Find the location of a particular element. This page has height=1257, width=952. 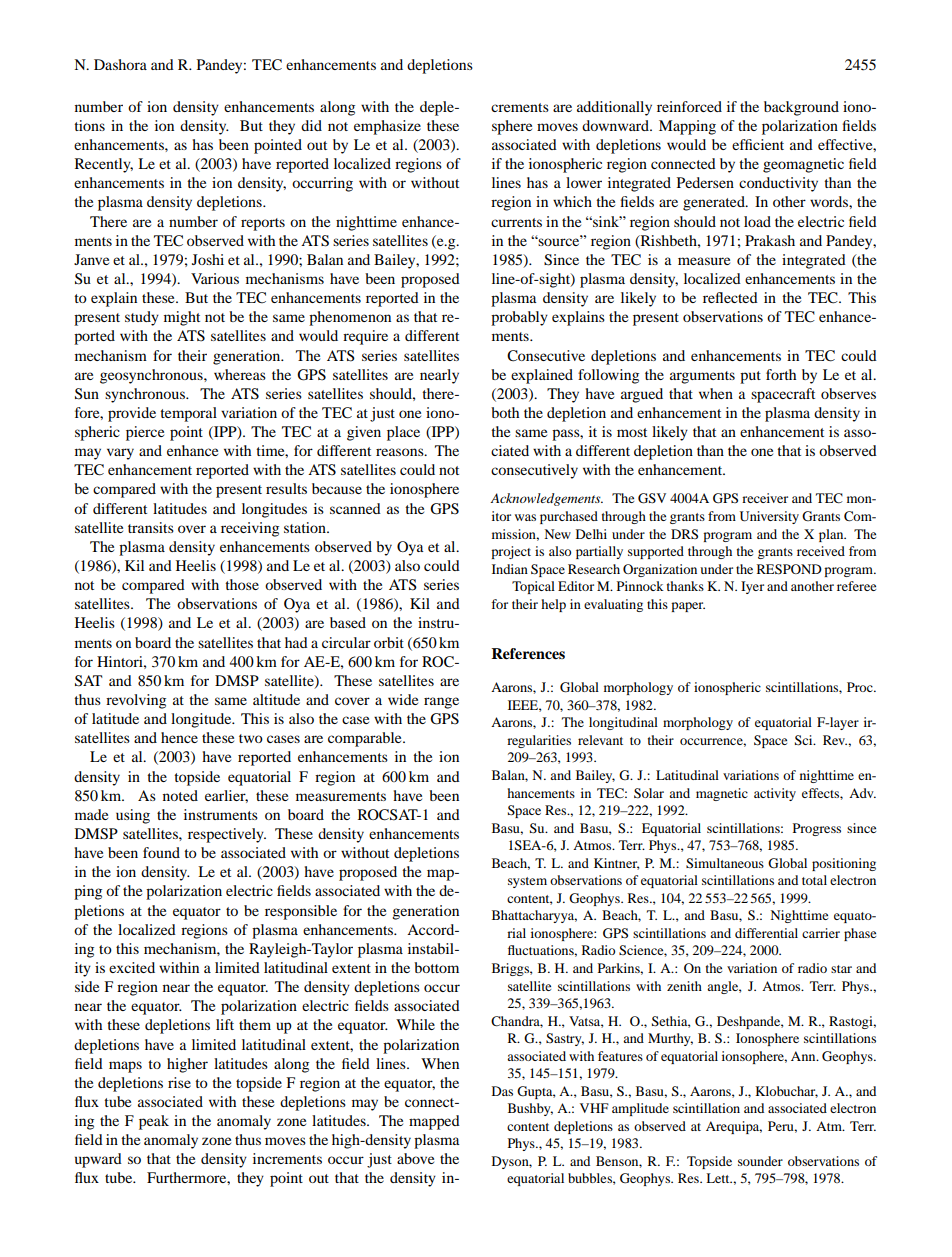

forth is located at coordinates (781, 374).
